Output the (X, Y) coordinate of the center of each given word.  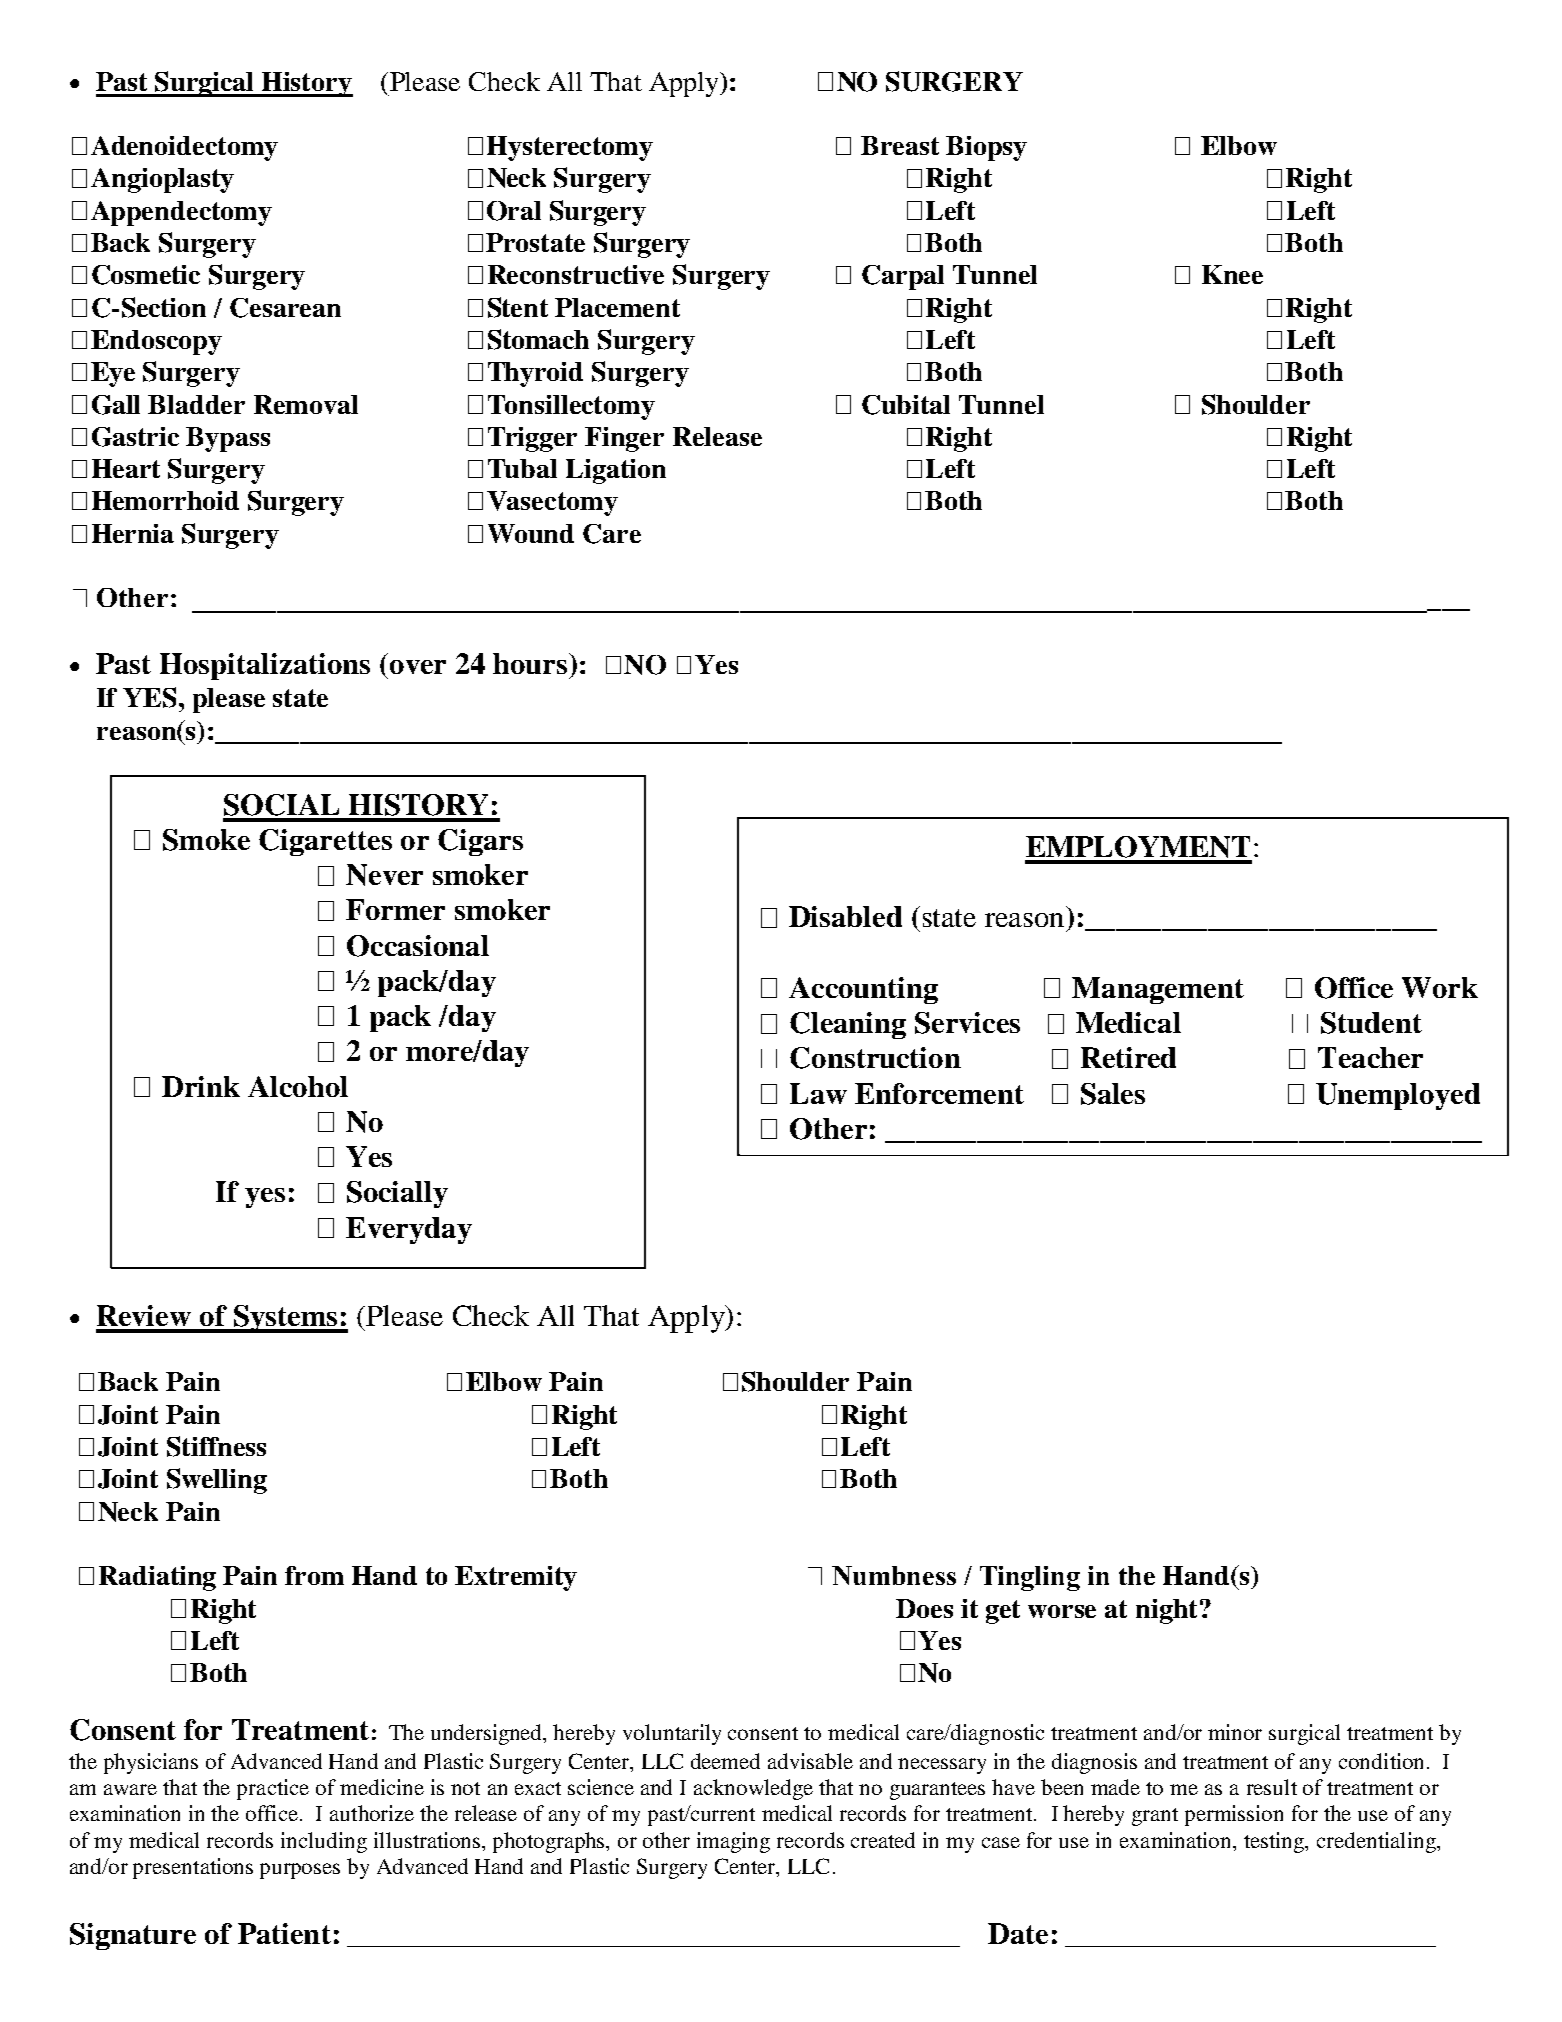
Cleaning (848, 1025)
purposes (300, 1871)
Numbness (894, 1575)
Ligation (616, 471)
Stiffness (216, 1446)
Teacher (1370, 1057)
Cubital (906, 405)
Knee (1232, 274)
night (1166, 1611)
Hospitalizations (265, 666)
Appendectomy (181, 213)
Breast (900, 145)
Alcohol (298, 1086)
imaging (733, 1842)
